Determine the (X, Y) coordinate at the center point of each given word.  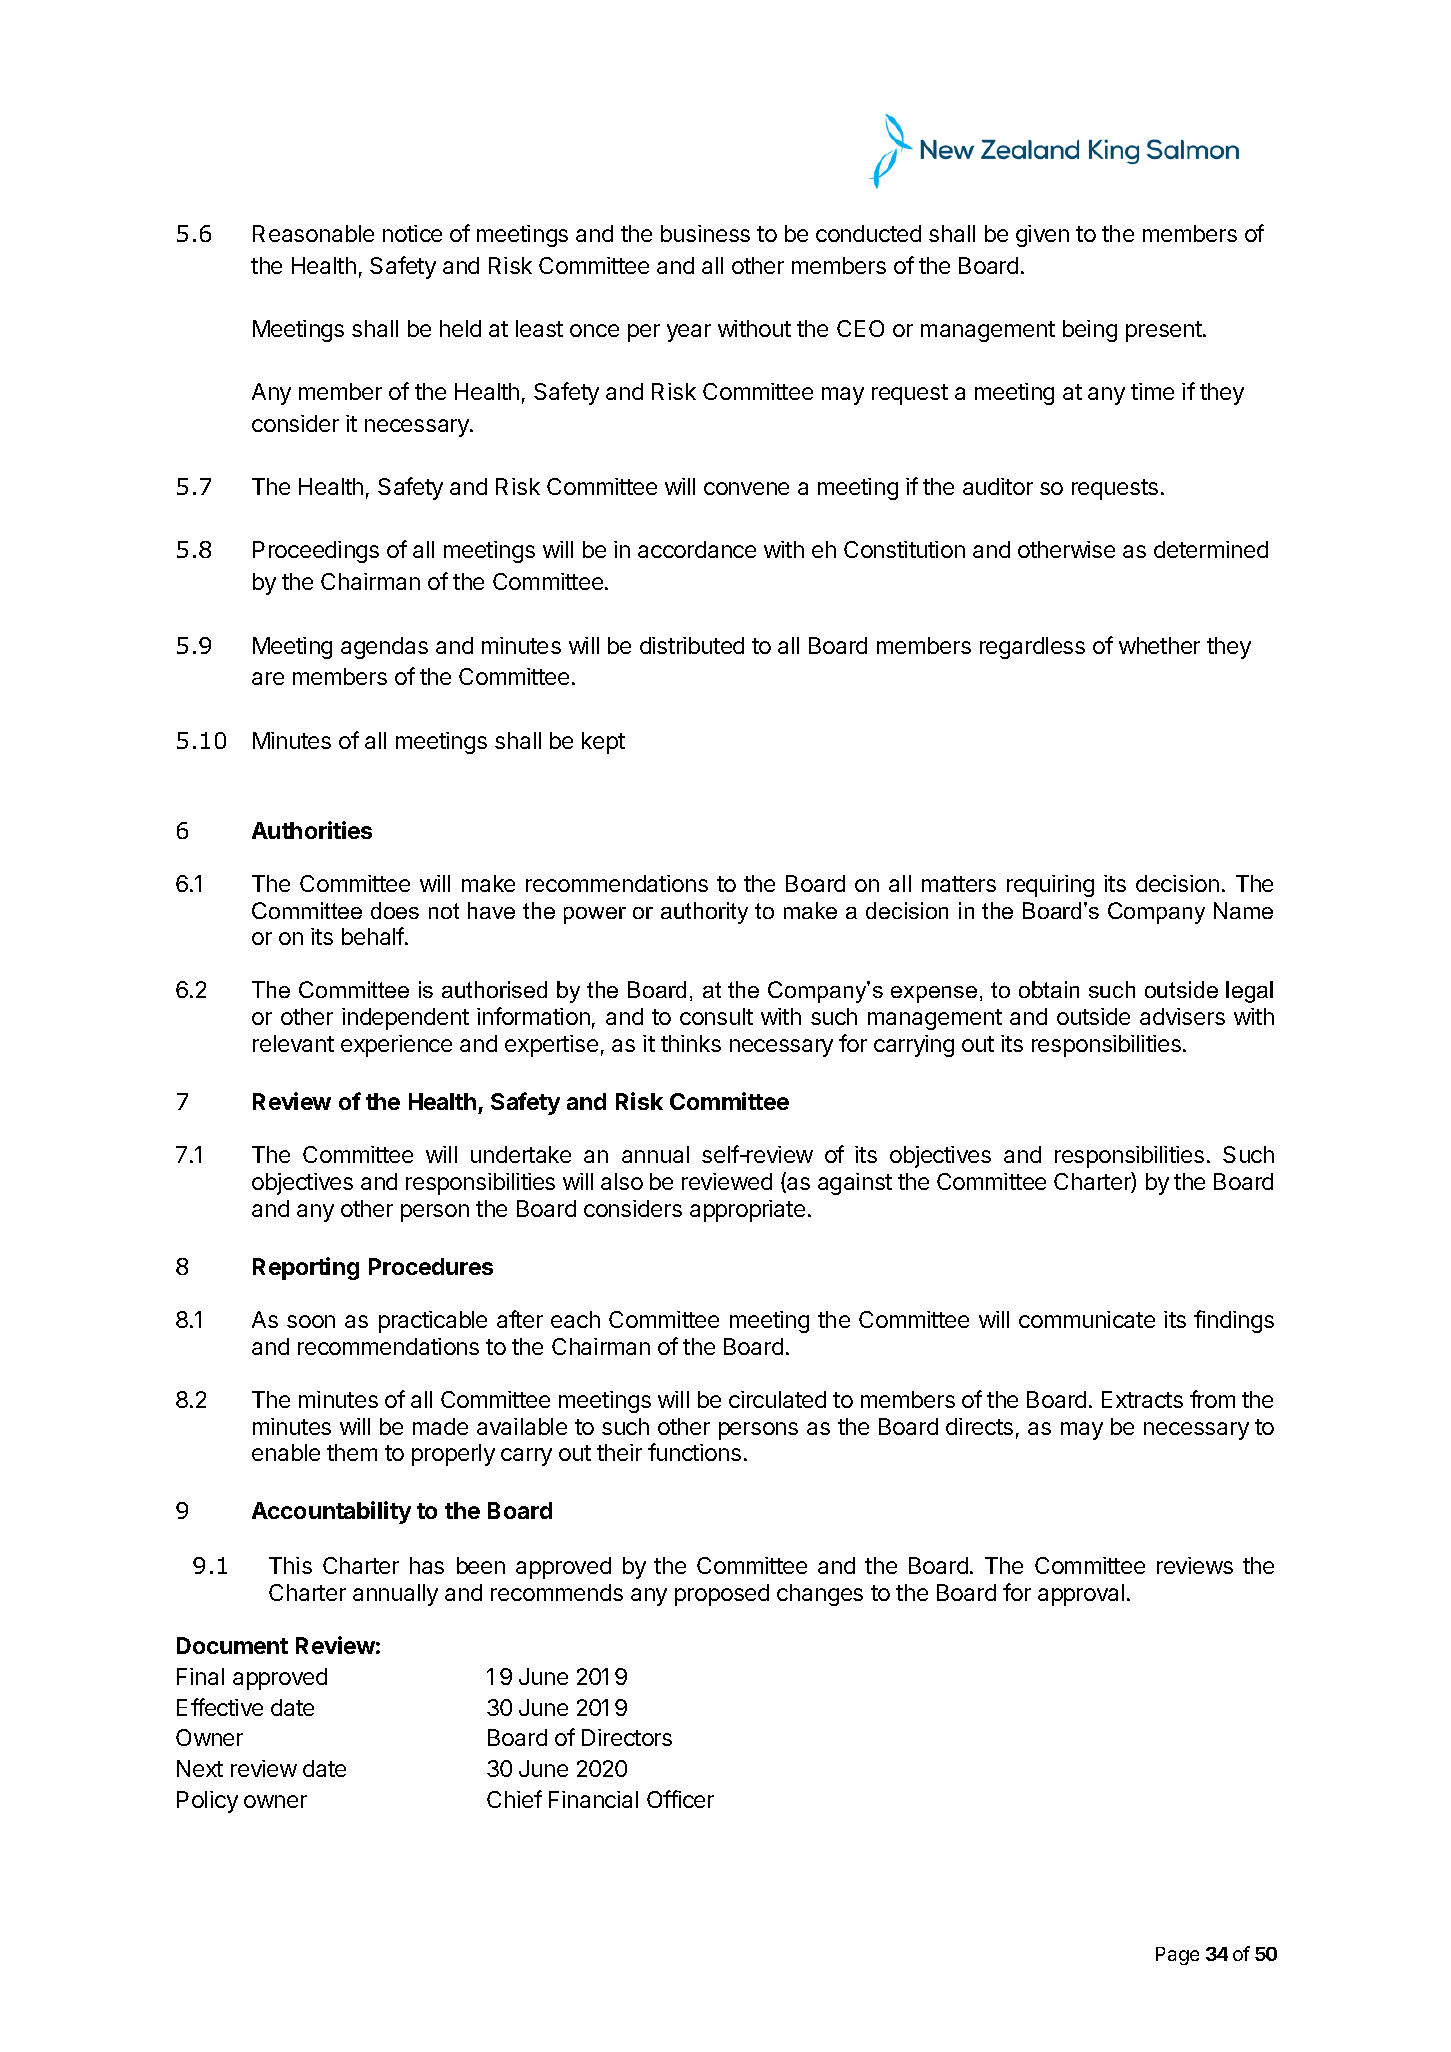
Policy (207, 1802)
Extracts (1142, 1399)
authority (704, 913)
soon (311, 1321)
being (1090, 331)
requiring (1050, 886)
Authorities (312, 830)
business (705, 233)
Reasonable (313, 233)
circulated (777, 1399)
